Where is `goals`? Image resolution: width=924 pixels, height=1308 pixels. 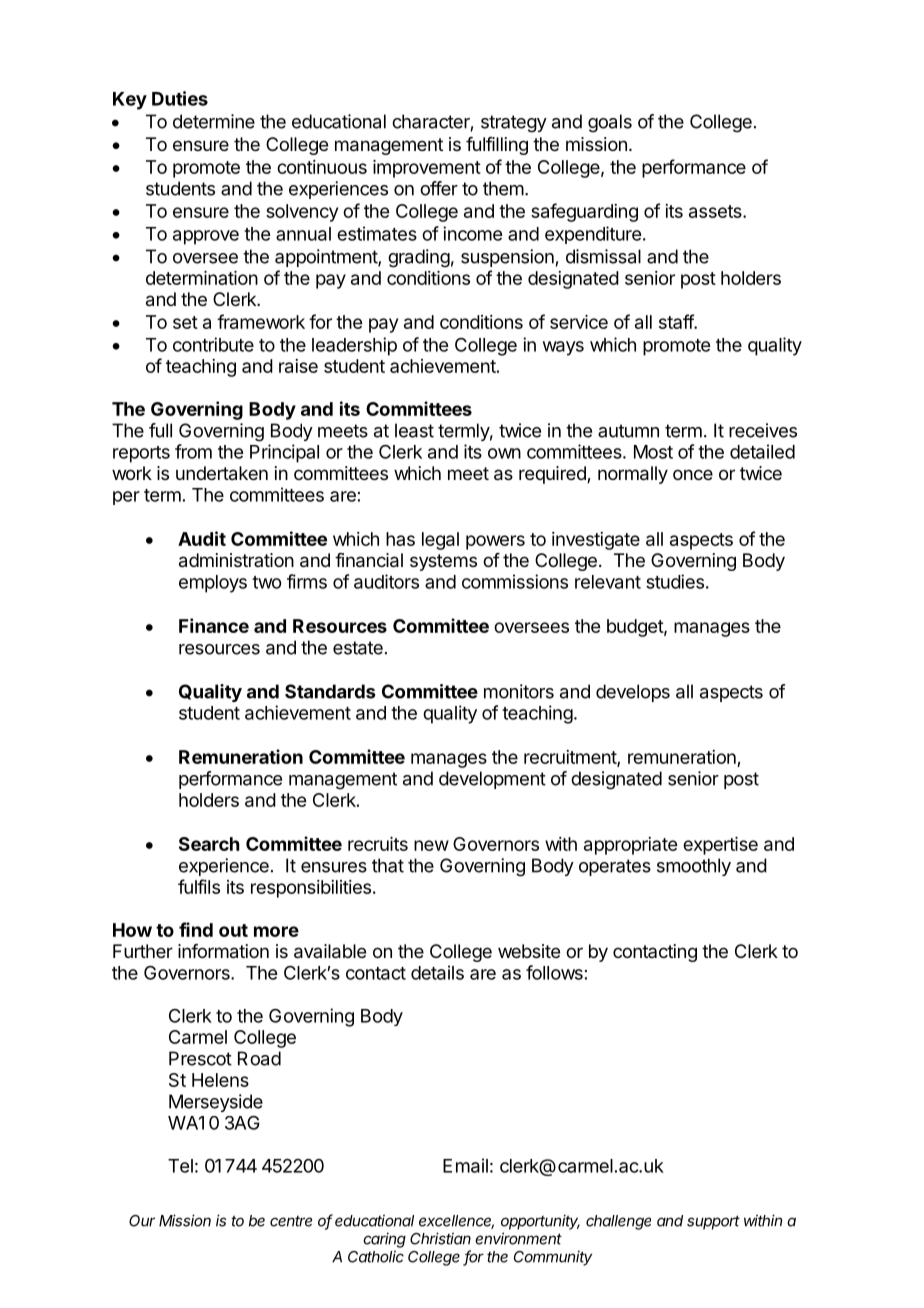
goals is located at coordinates (610, 123).
